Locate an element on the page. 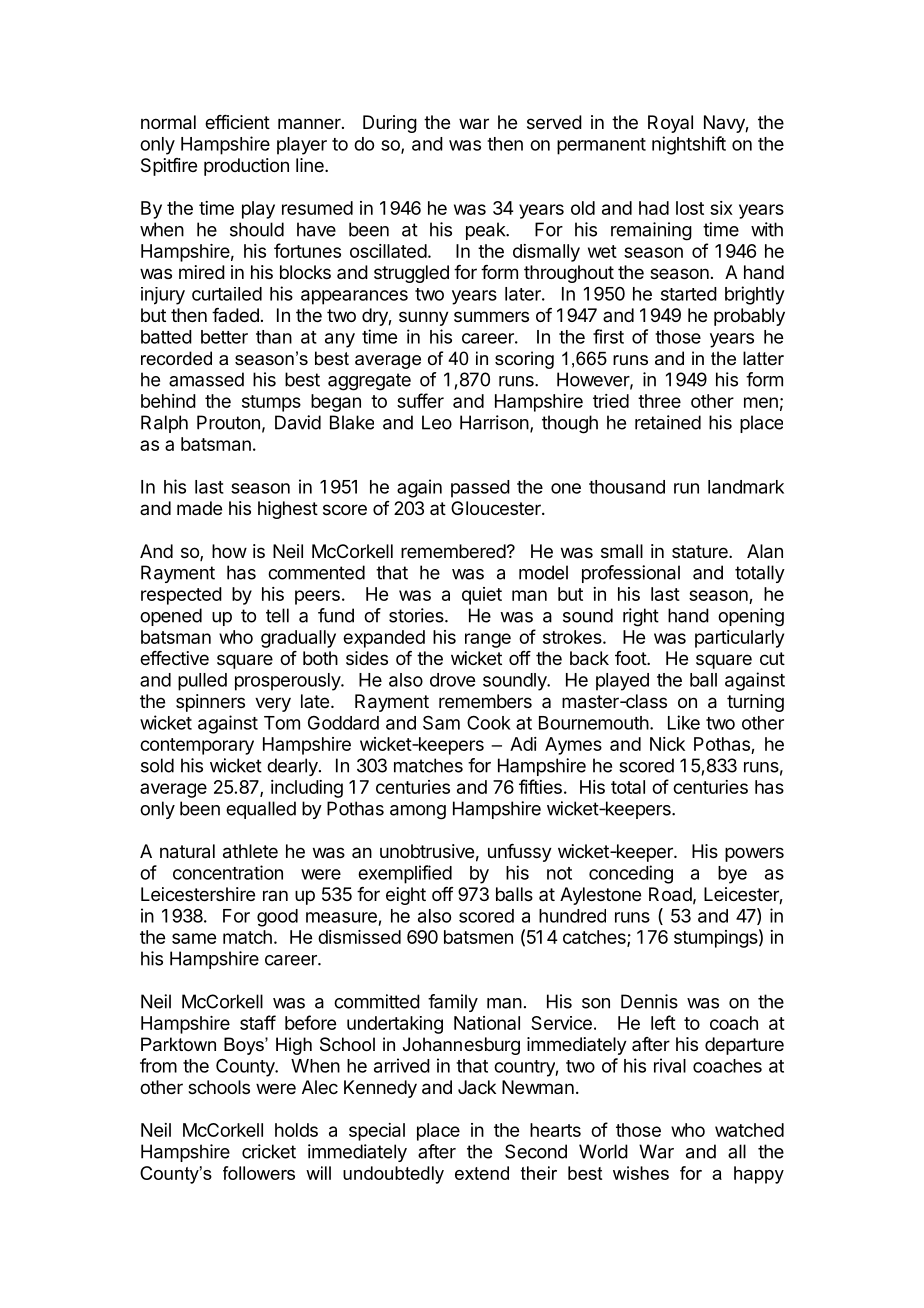 This document has width=924, height=1308. watched is located at coordinates (749, 1130).
